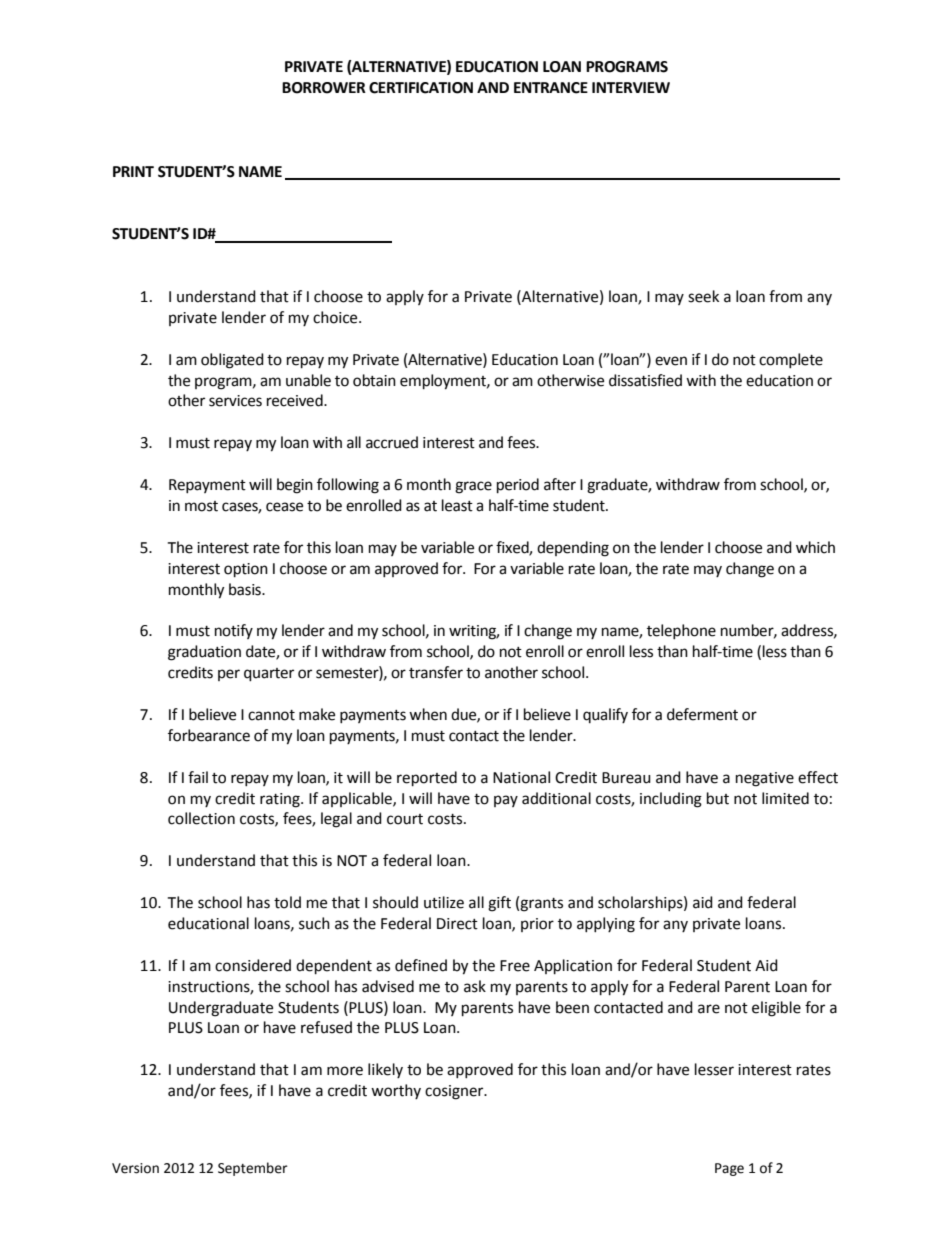  What do you see at coordinates (729, 1169) in the screenshot?
I see `Page` at bounding box center [729, 1169].
